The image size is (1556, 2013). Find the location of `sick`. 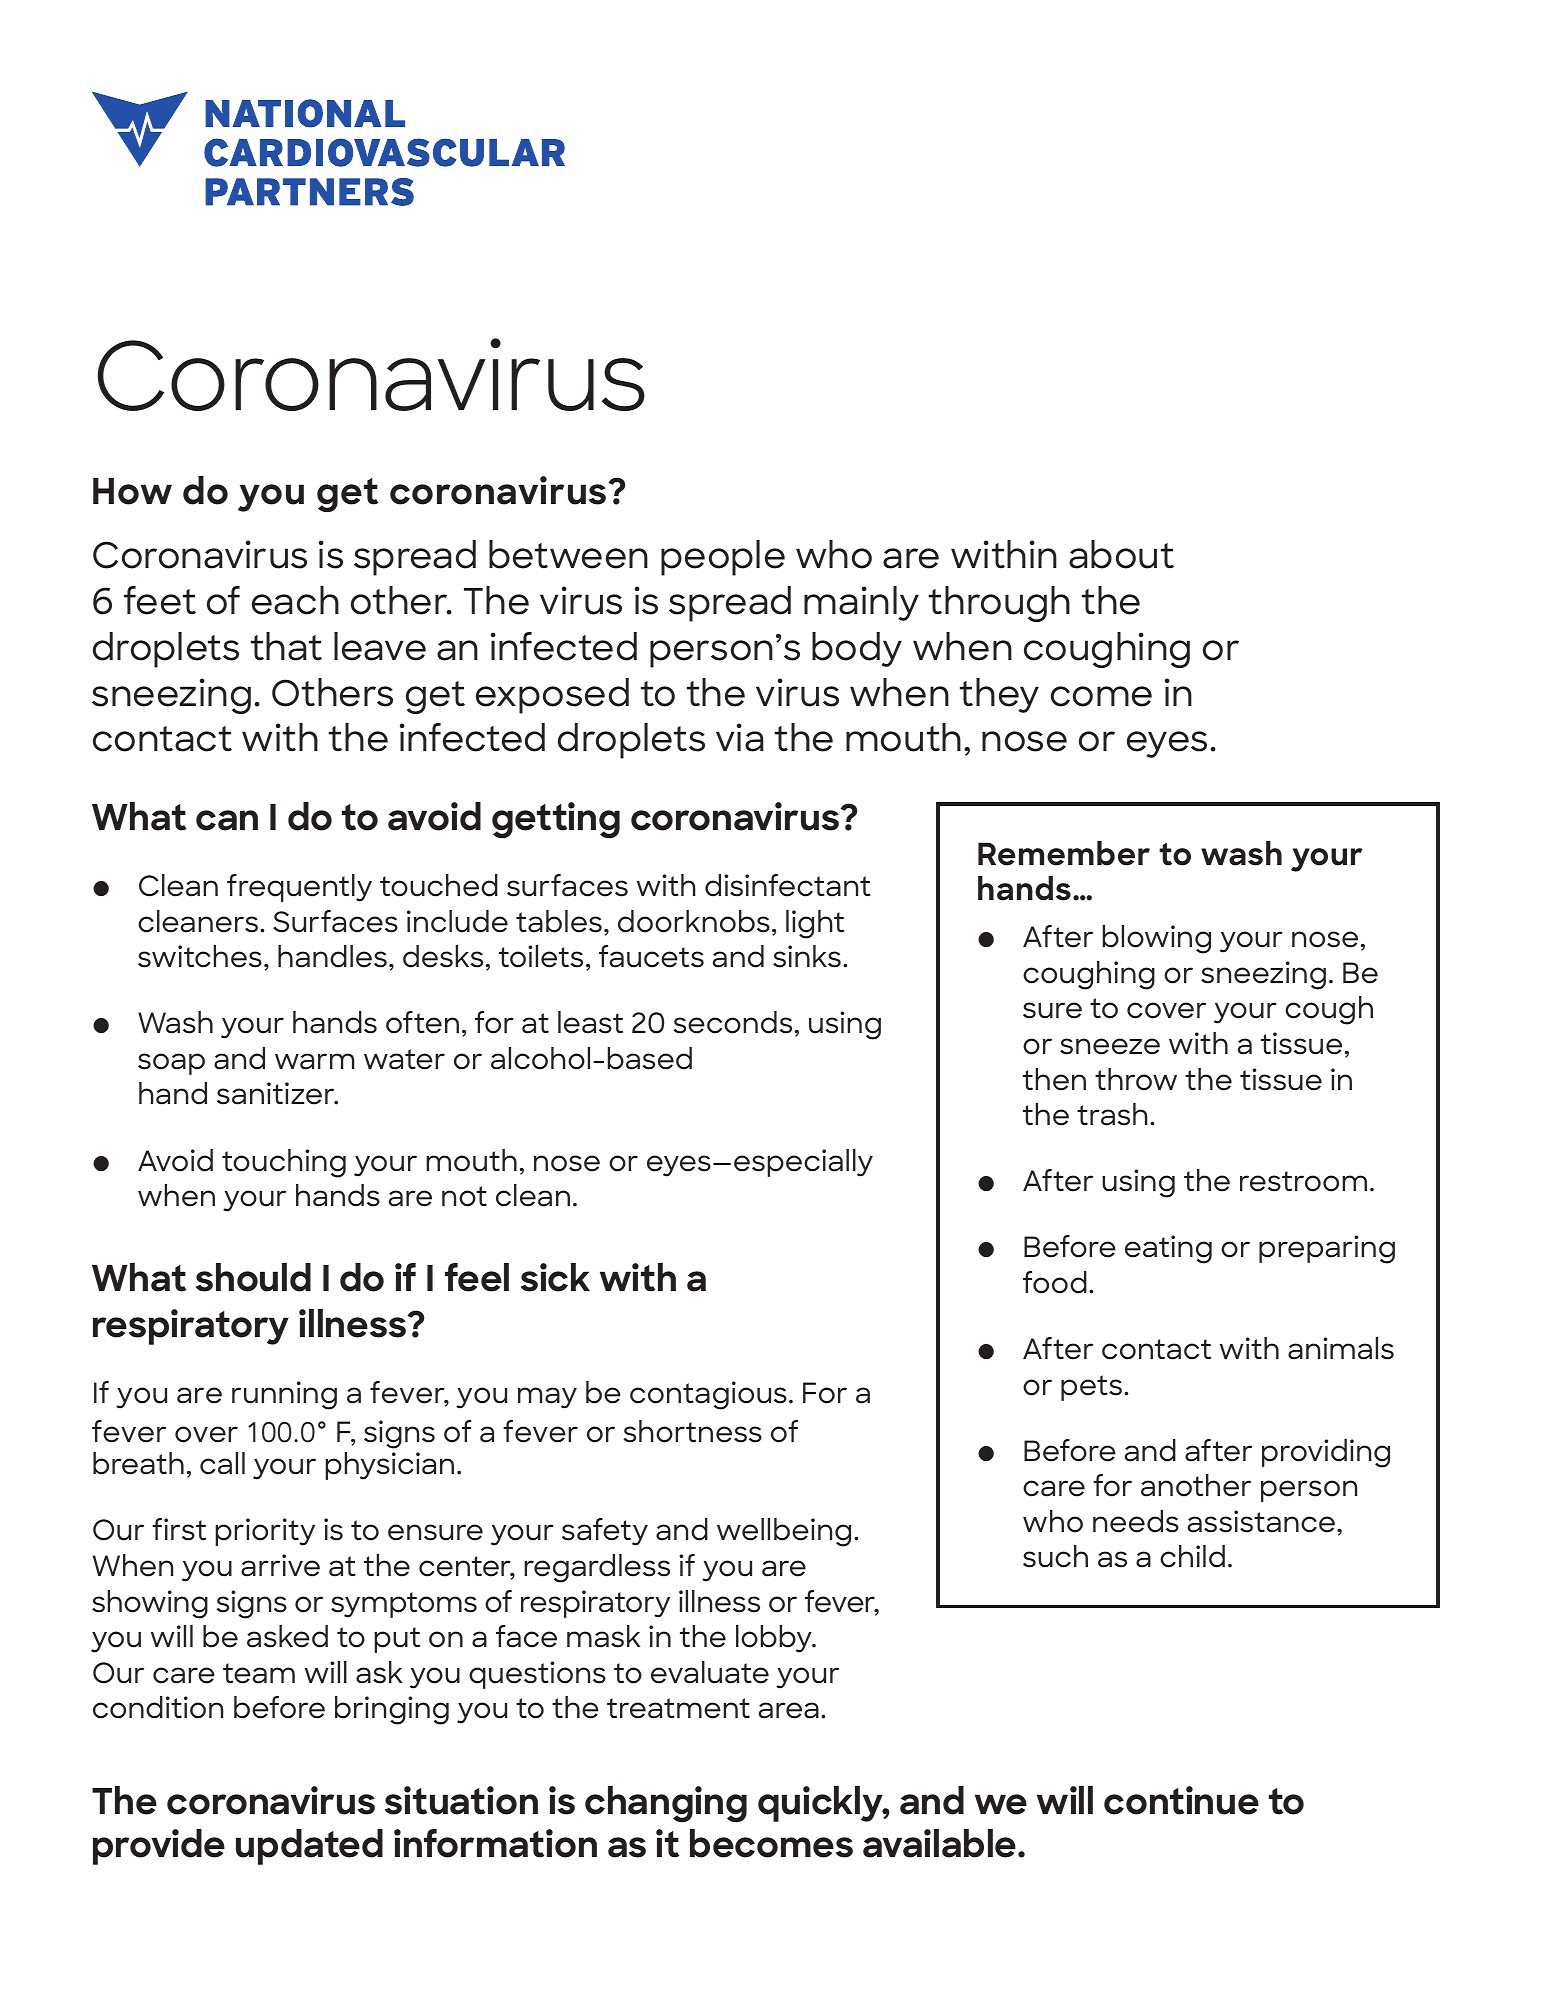

sick is located at coordinates (555, 1277).
